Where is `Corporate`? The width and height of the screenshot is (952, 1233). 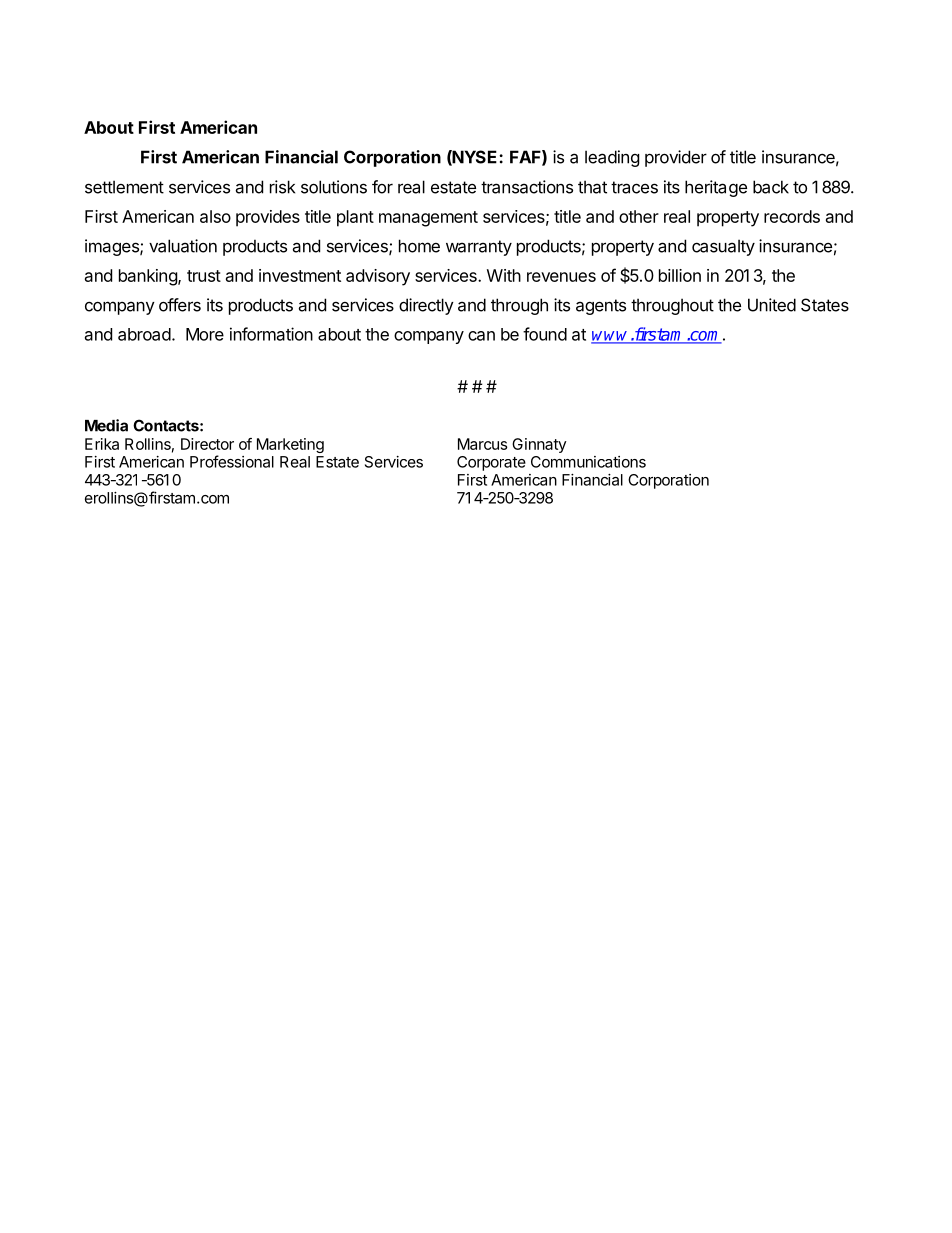
Corporate is located at coordinates (491, 463).
